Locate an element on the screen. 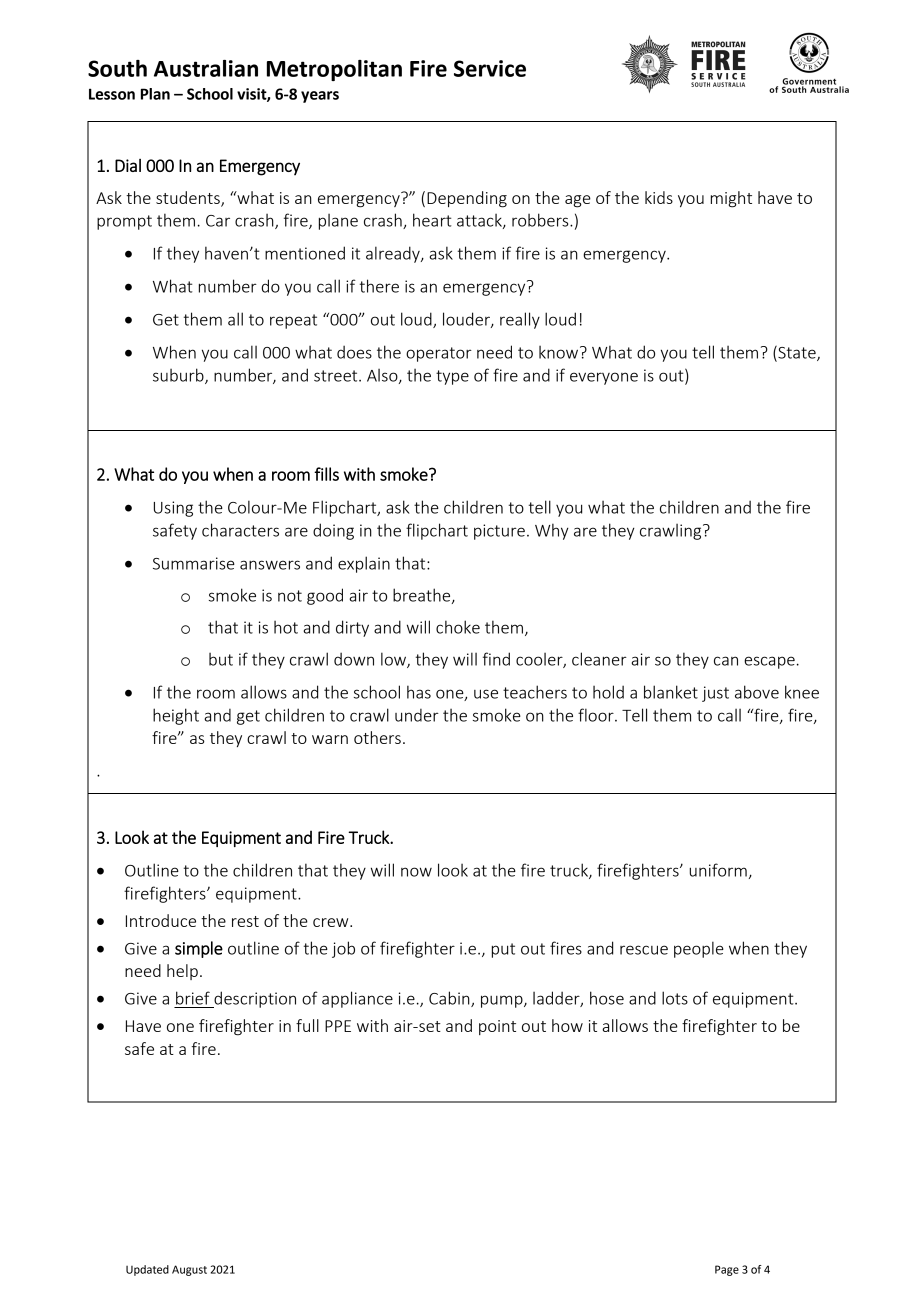 This screenshot has width=924, height=1308. height is located at coordinates (176, 716).
